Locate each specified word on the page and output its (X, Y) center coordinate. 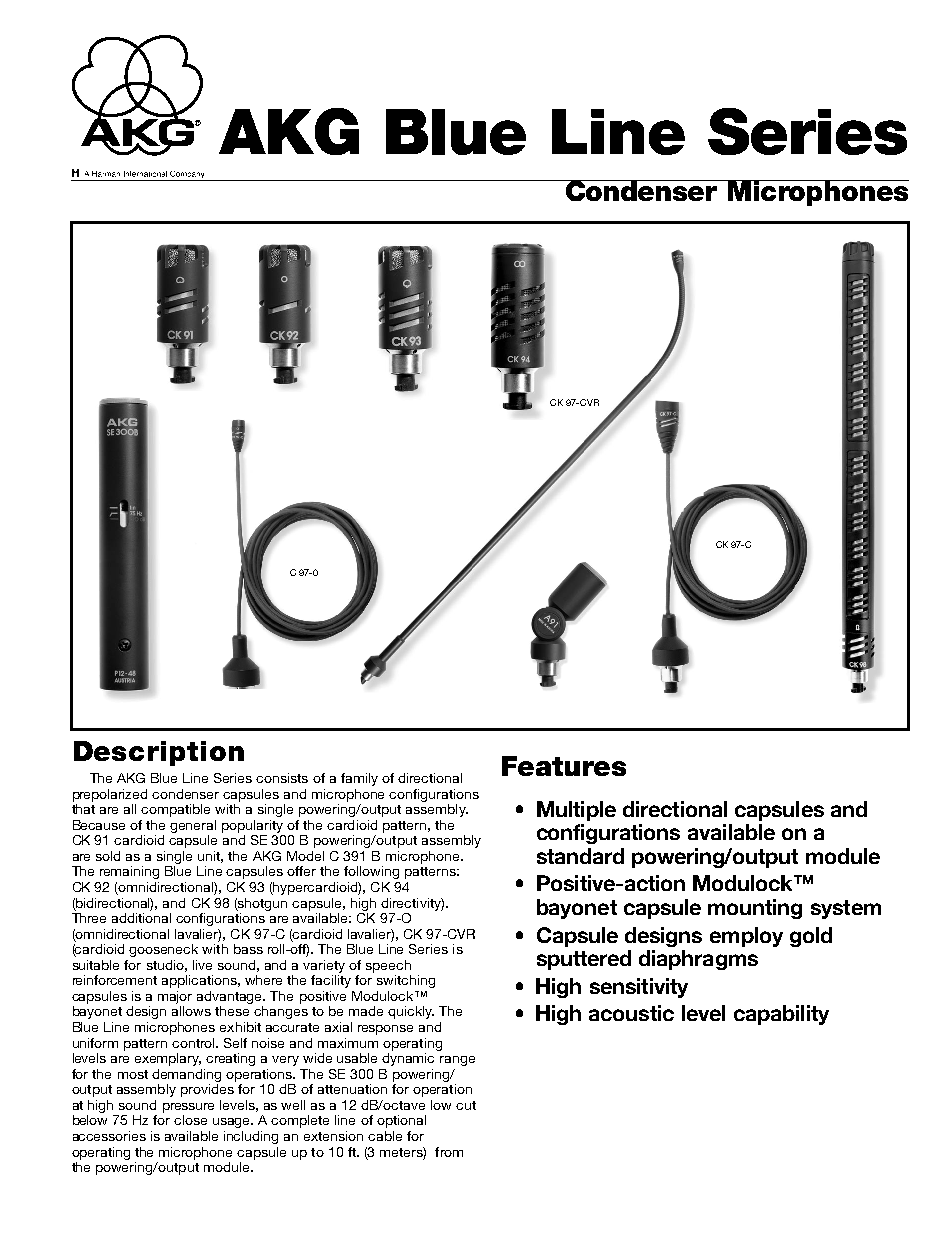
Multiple (576, 811)
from (449, 1152)
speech (388, 966)
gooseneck (163, 950)
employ (746, 937)
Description (159, 753)
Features (564, 766)
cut (466, 1105)
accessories (109, 1136)
